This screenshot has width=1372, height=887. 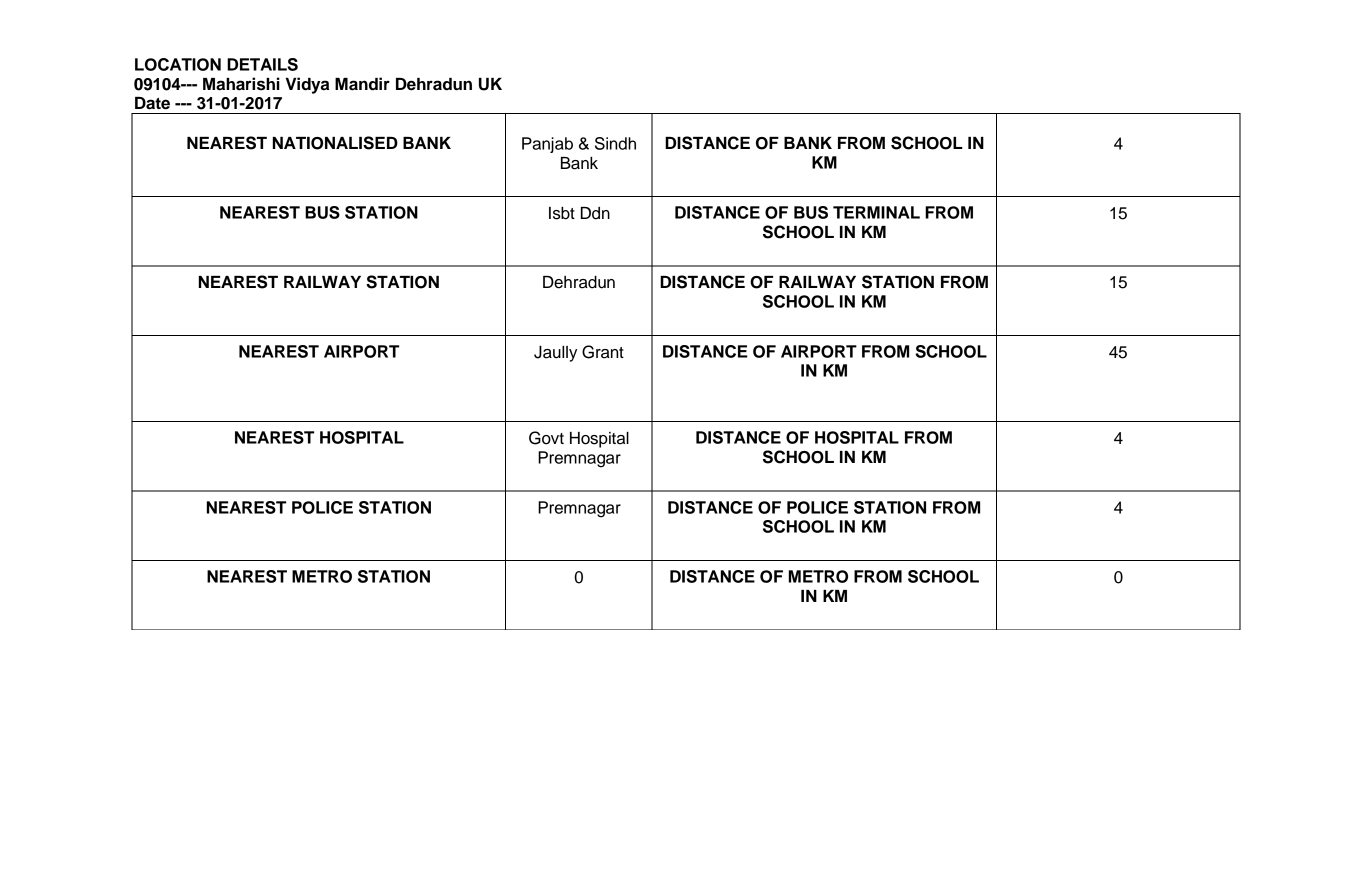 I want to click on Govt, so click(x=546, y=438).
